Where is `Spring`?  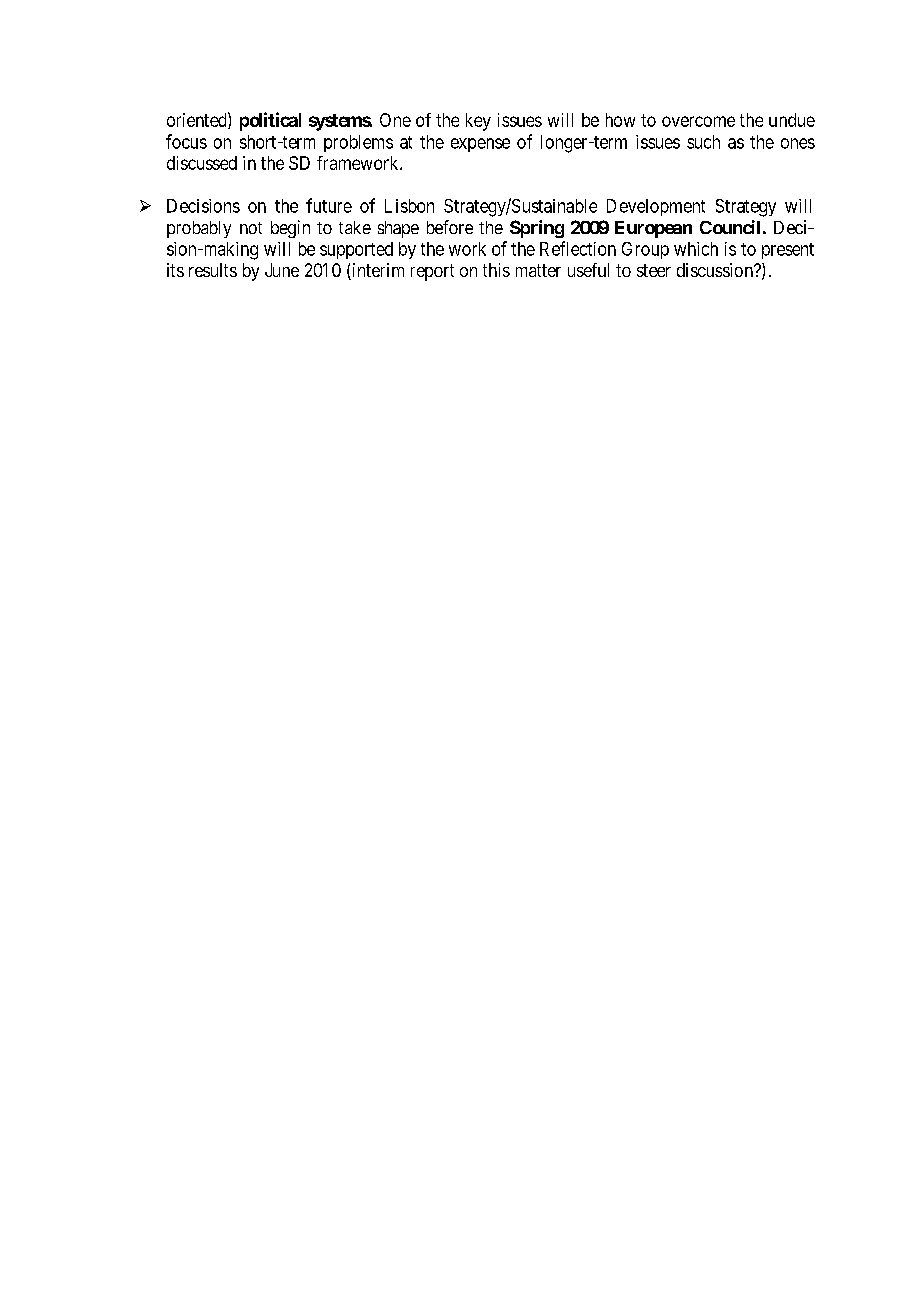
Spring is located at coordinates (537, 229).
